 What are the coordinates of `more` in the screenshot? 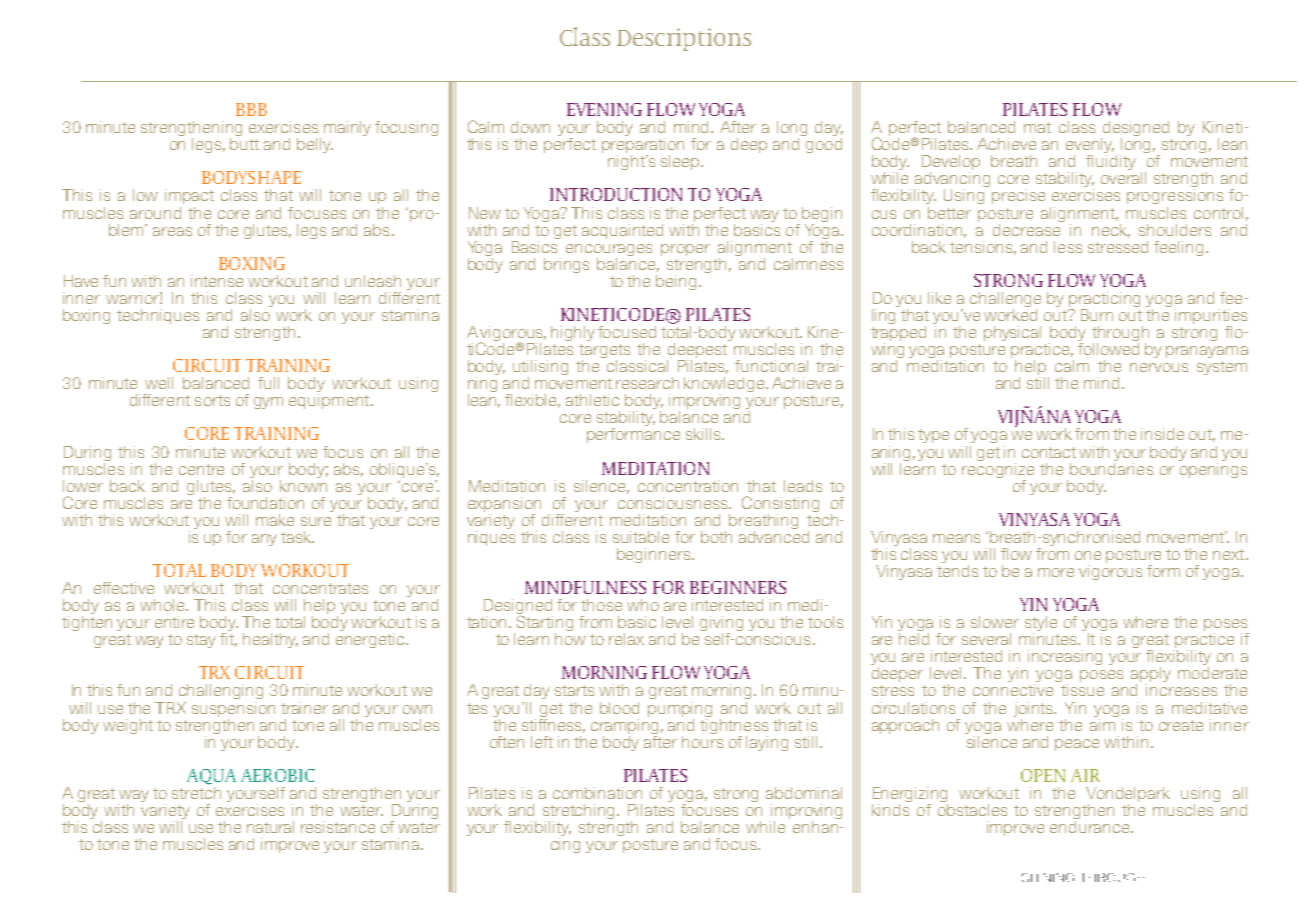 It's located at (1056, 572).
